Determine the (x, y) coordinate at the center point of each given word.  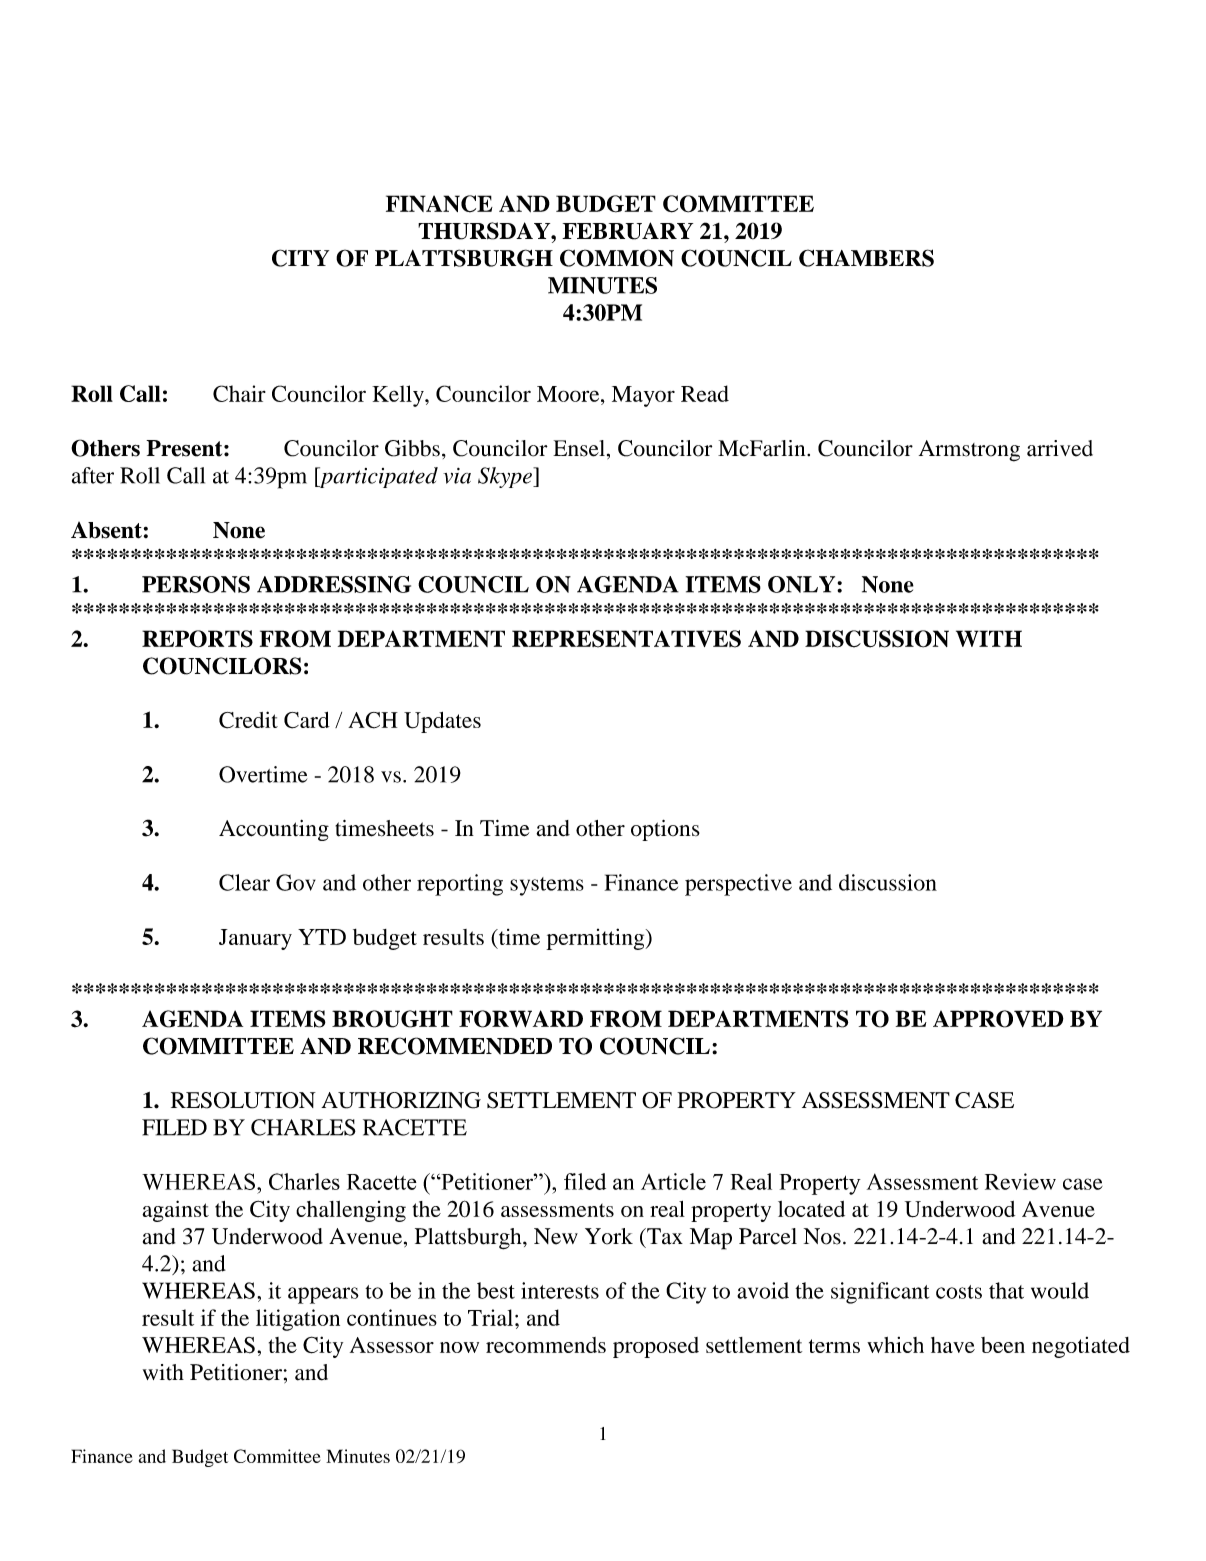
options (665, 830)
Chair (239, 393)
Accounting (274, 830)
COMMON (617, 258)
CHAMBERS (866, 258)
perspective (738, 885)
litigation (298, 1320)
